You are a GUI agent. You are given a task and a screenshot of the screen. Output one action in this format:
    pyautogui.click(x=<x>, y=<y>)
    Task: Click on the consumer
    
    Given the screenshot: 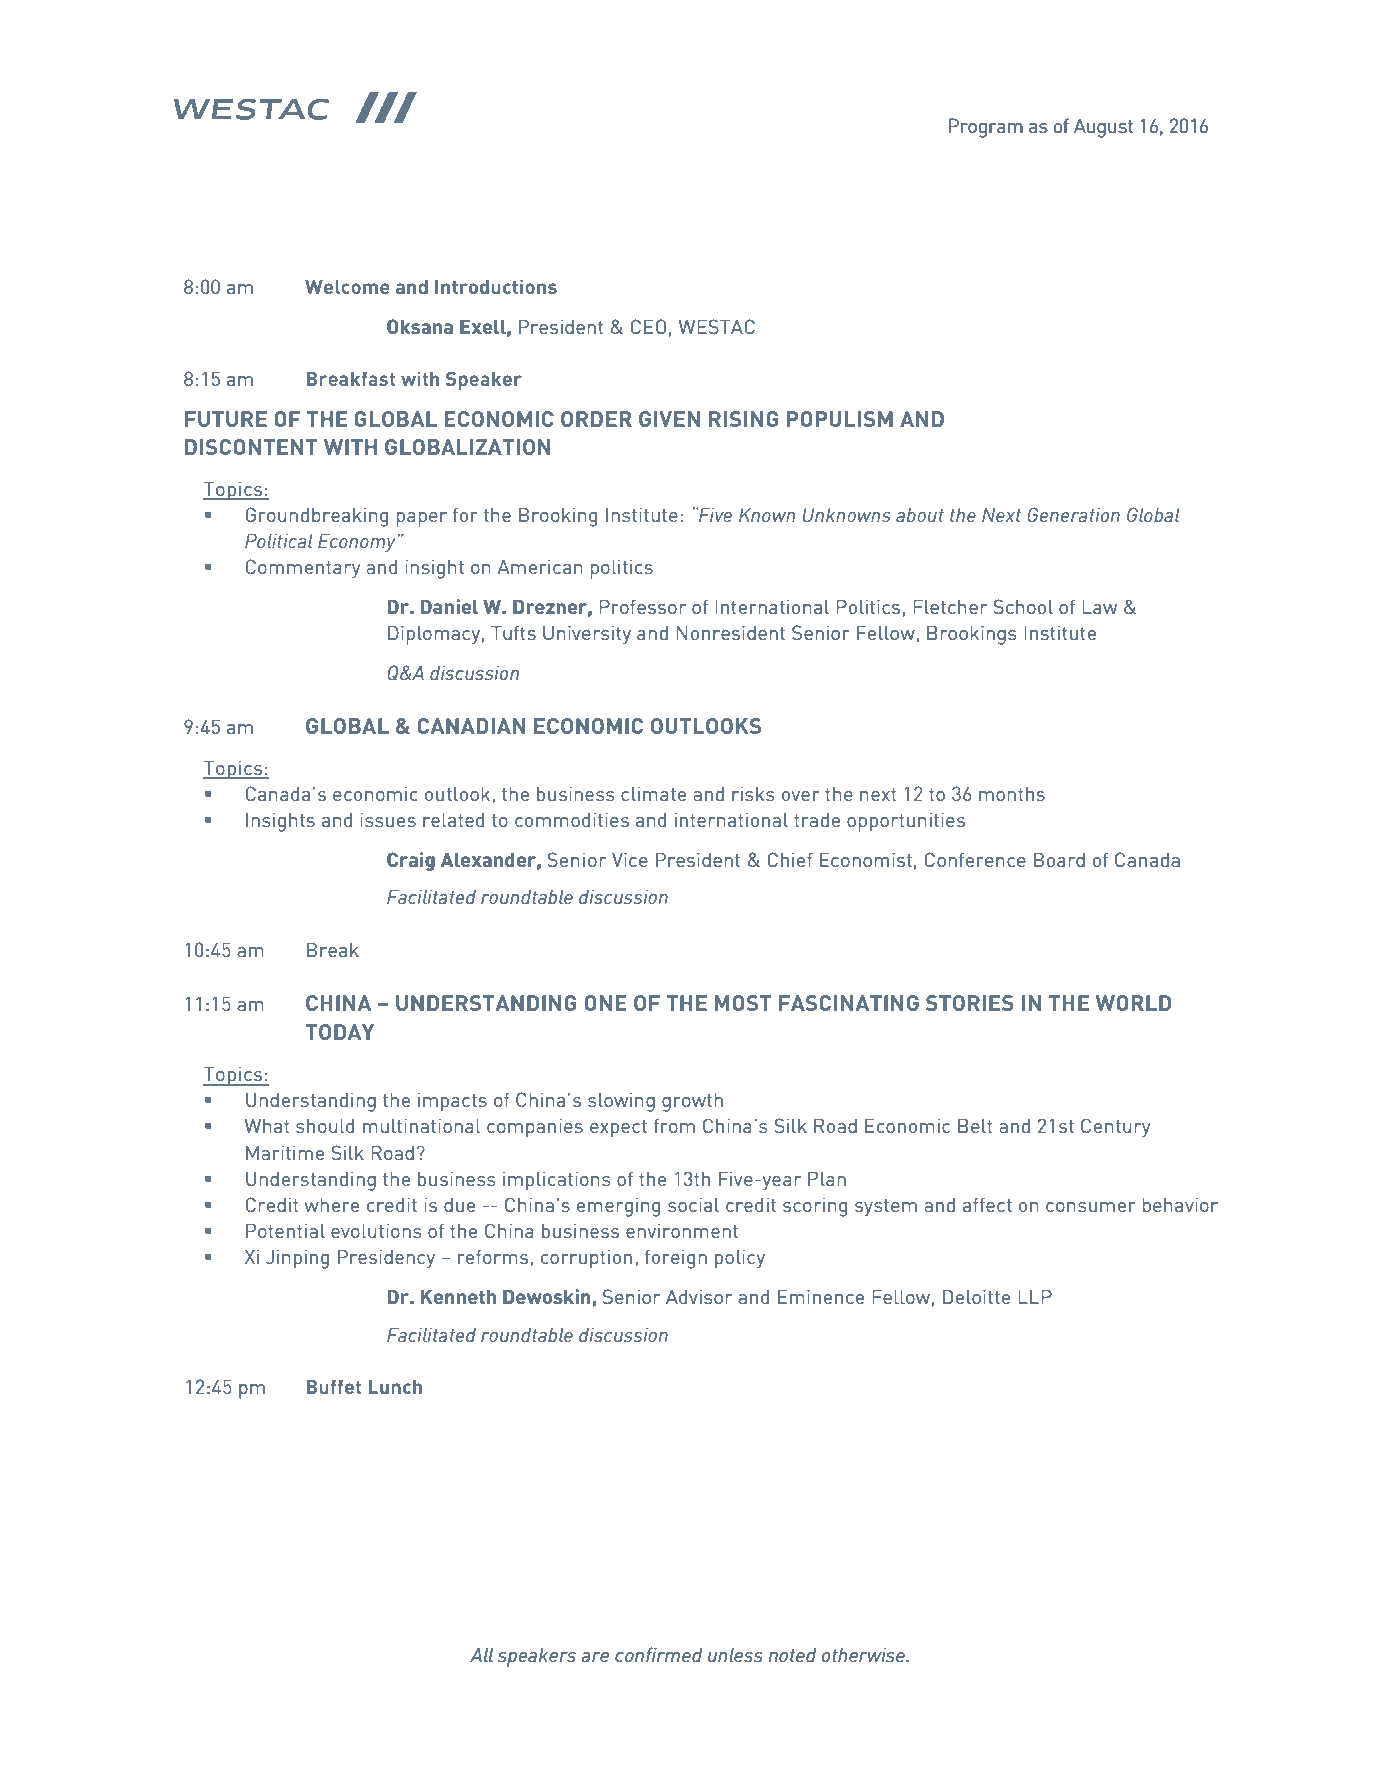 What is the action you would take?
    pyautogui.click(x=1091, y=1207)
